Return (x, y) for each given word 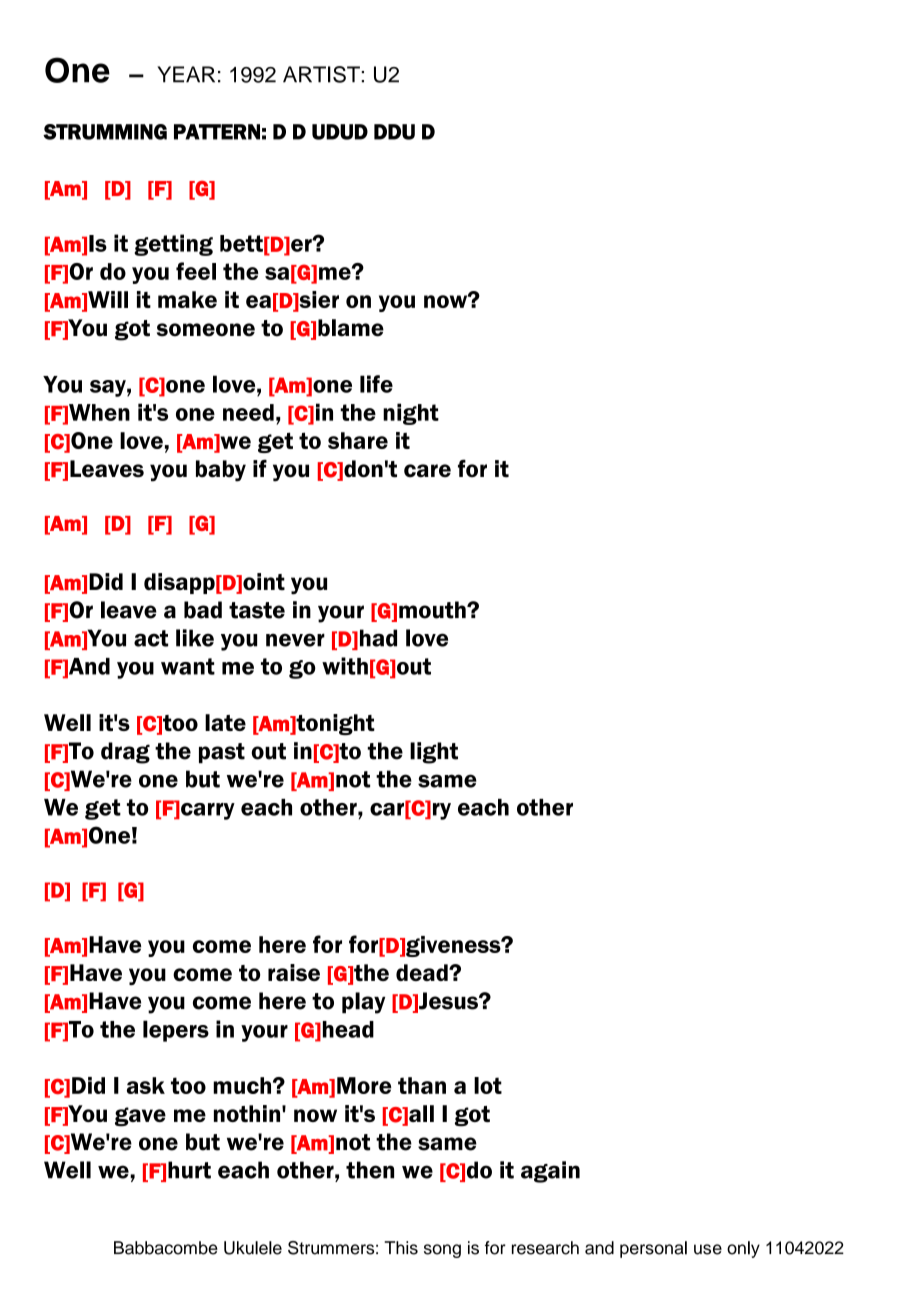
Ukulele (253, 1248)
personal (653, 1249)
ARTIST (322, 74)
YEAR (186, 74)
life (376, 384)
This (401, 1248)
